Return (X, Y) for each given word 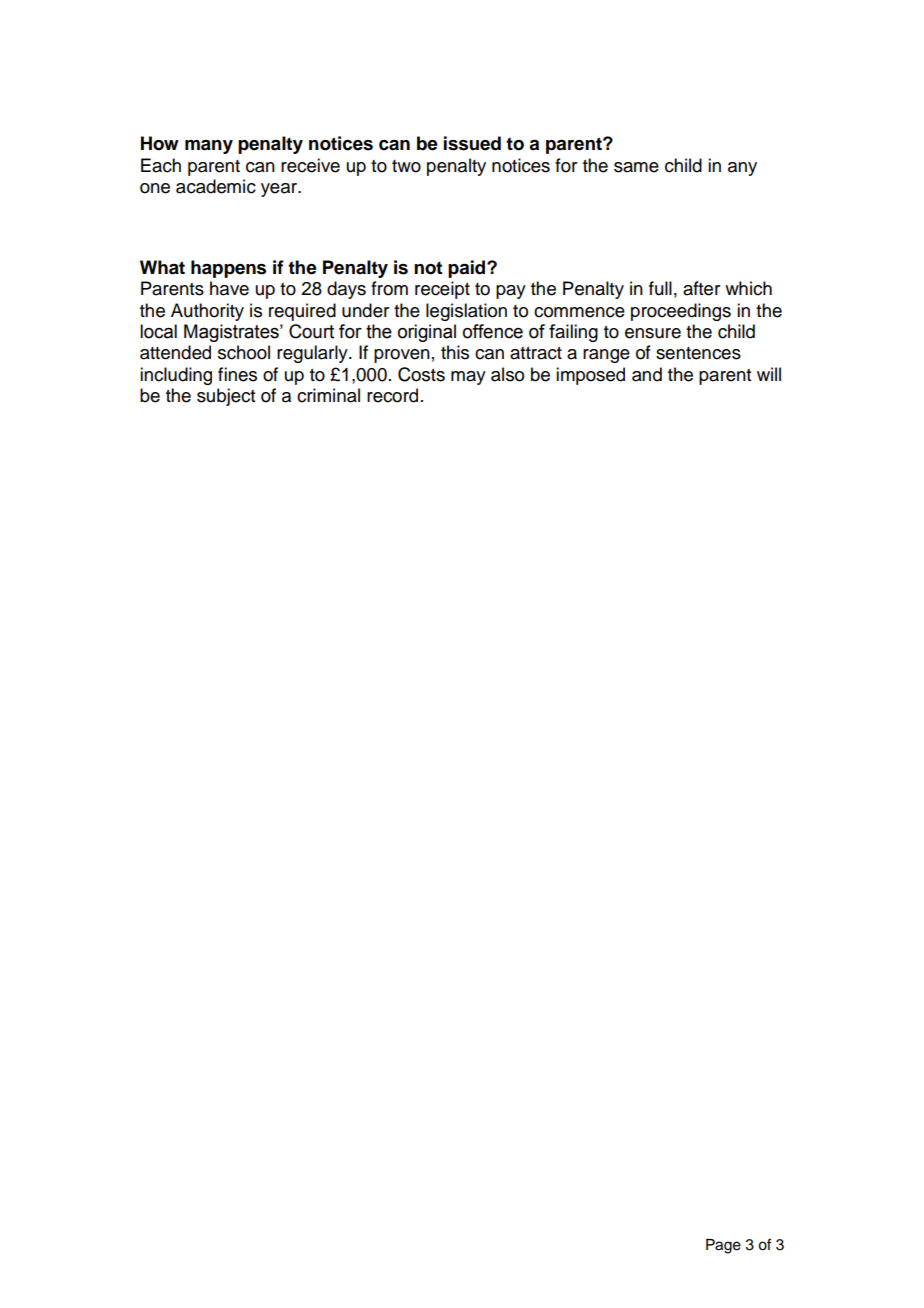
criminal (328, 395)
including (176, 376)
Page (723, 1246)
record (392, 395)
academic (216, 186)
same (636, 167)
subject (226, 397)
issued (472, 143)
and (647, 374)
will (769, 374)
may (468, 378)
